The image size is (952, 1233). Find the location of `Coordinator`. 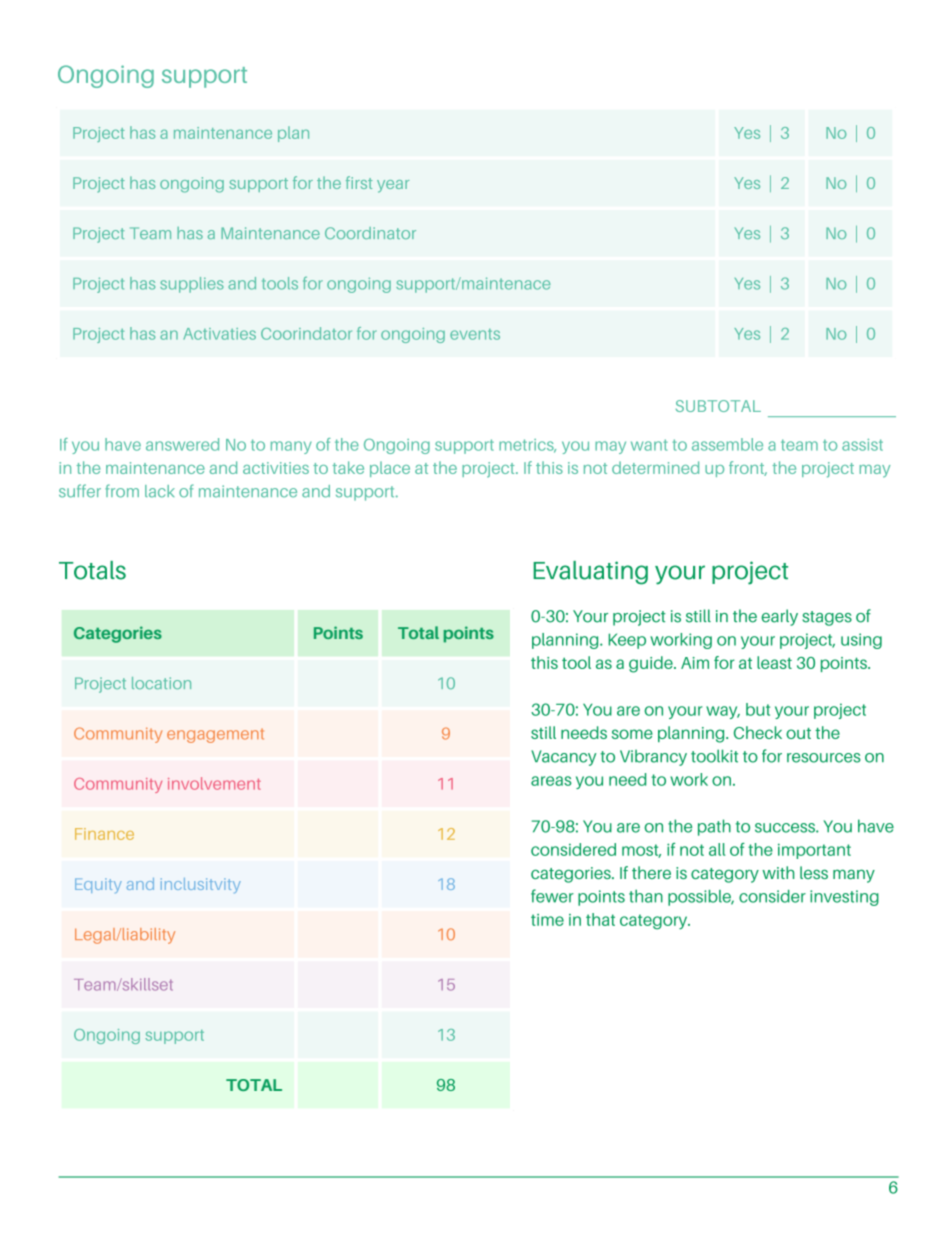

Coordinator is located at coordinates (370, 233).
